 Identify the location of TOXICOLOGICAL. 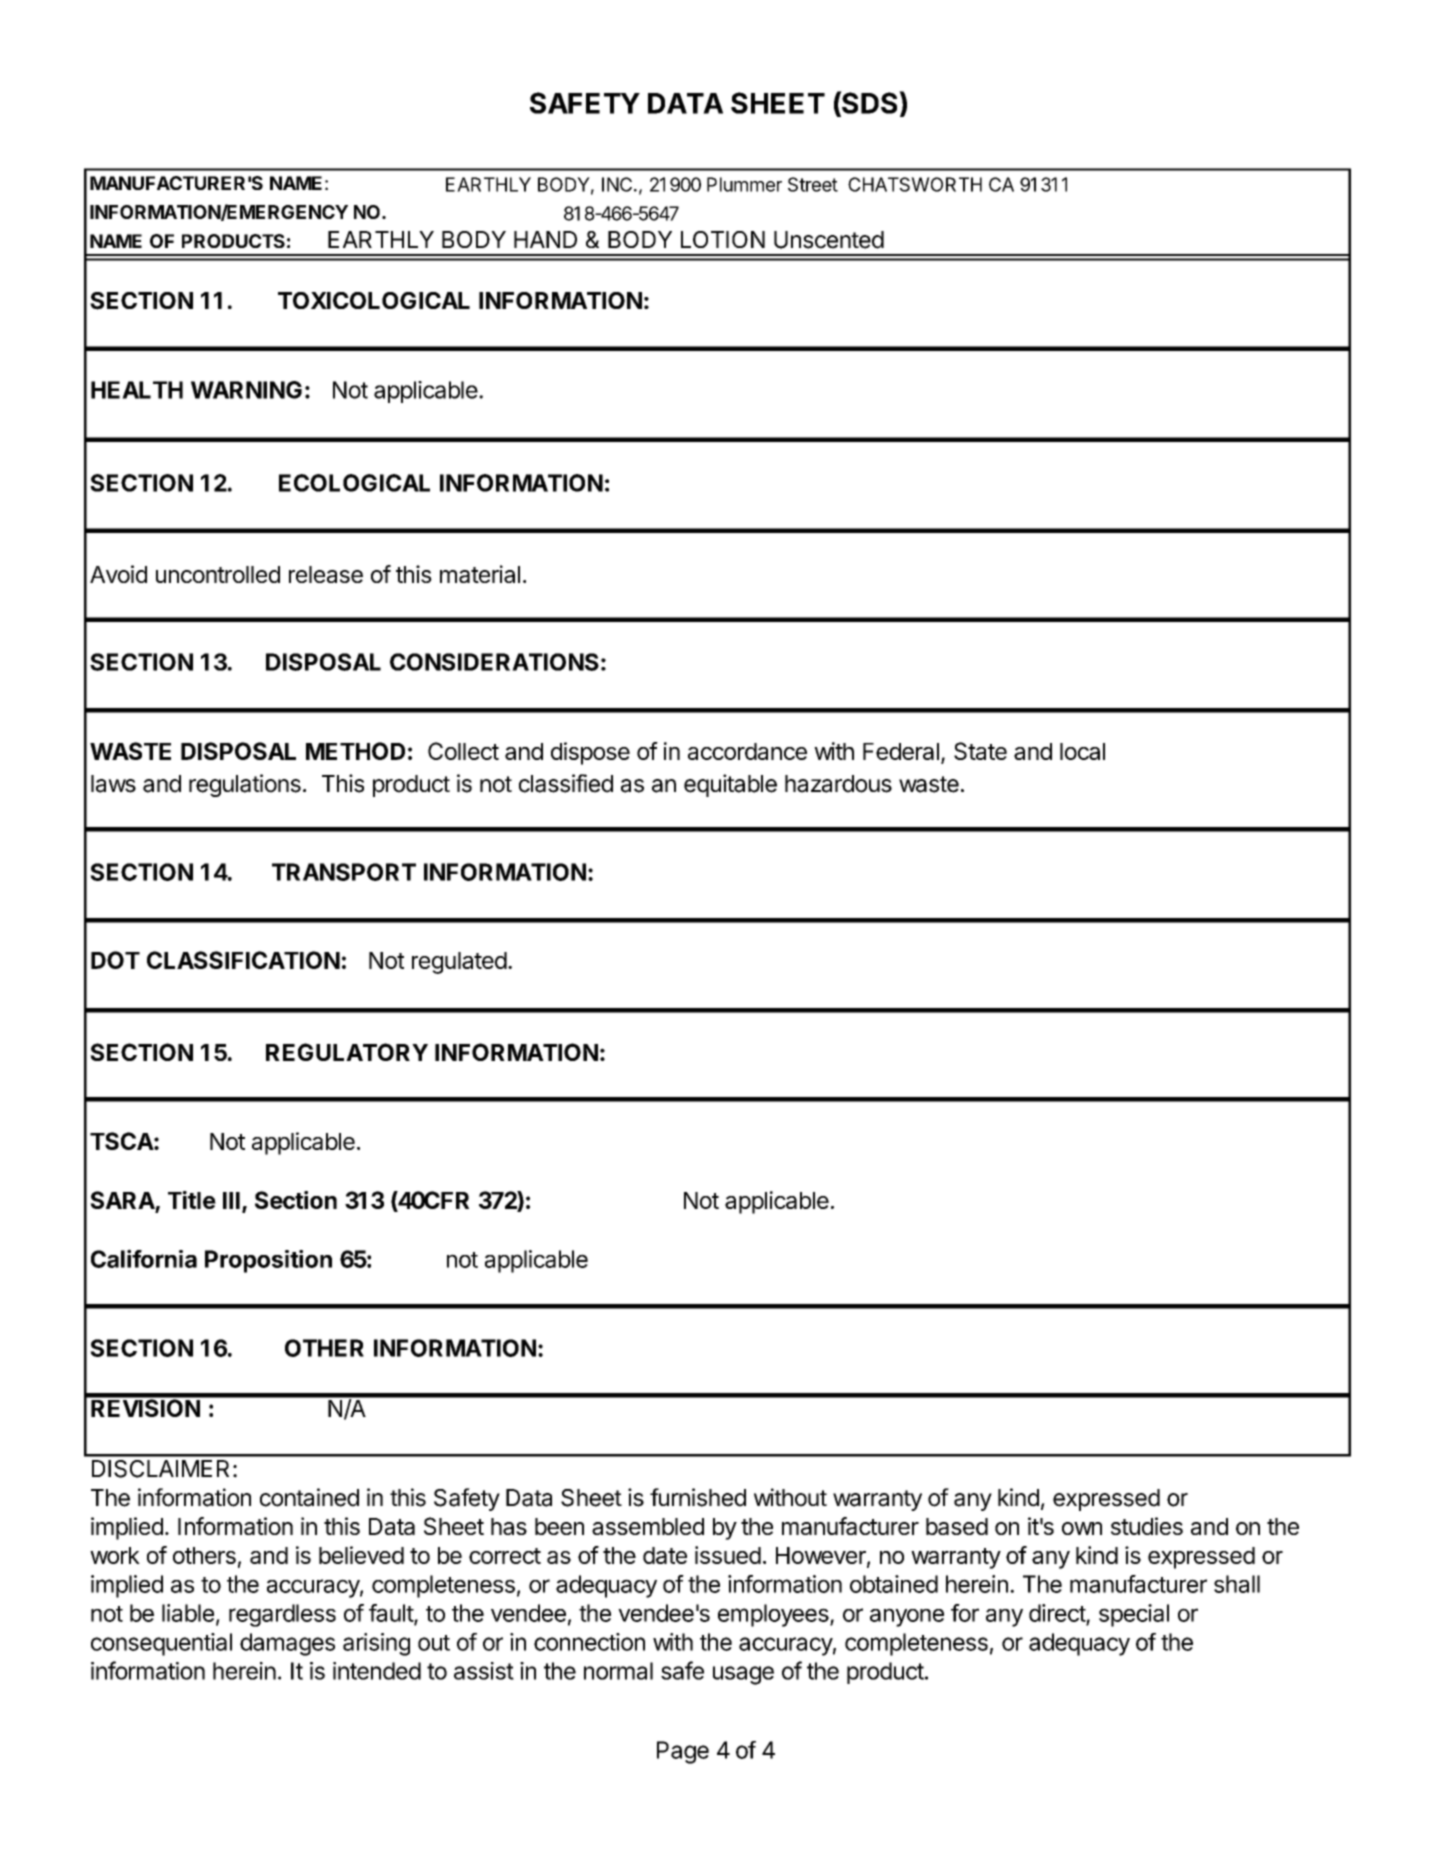
(374, 300).
